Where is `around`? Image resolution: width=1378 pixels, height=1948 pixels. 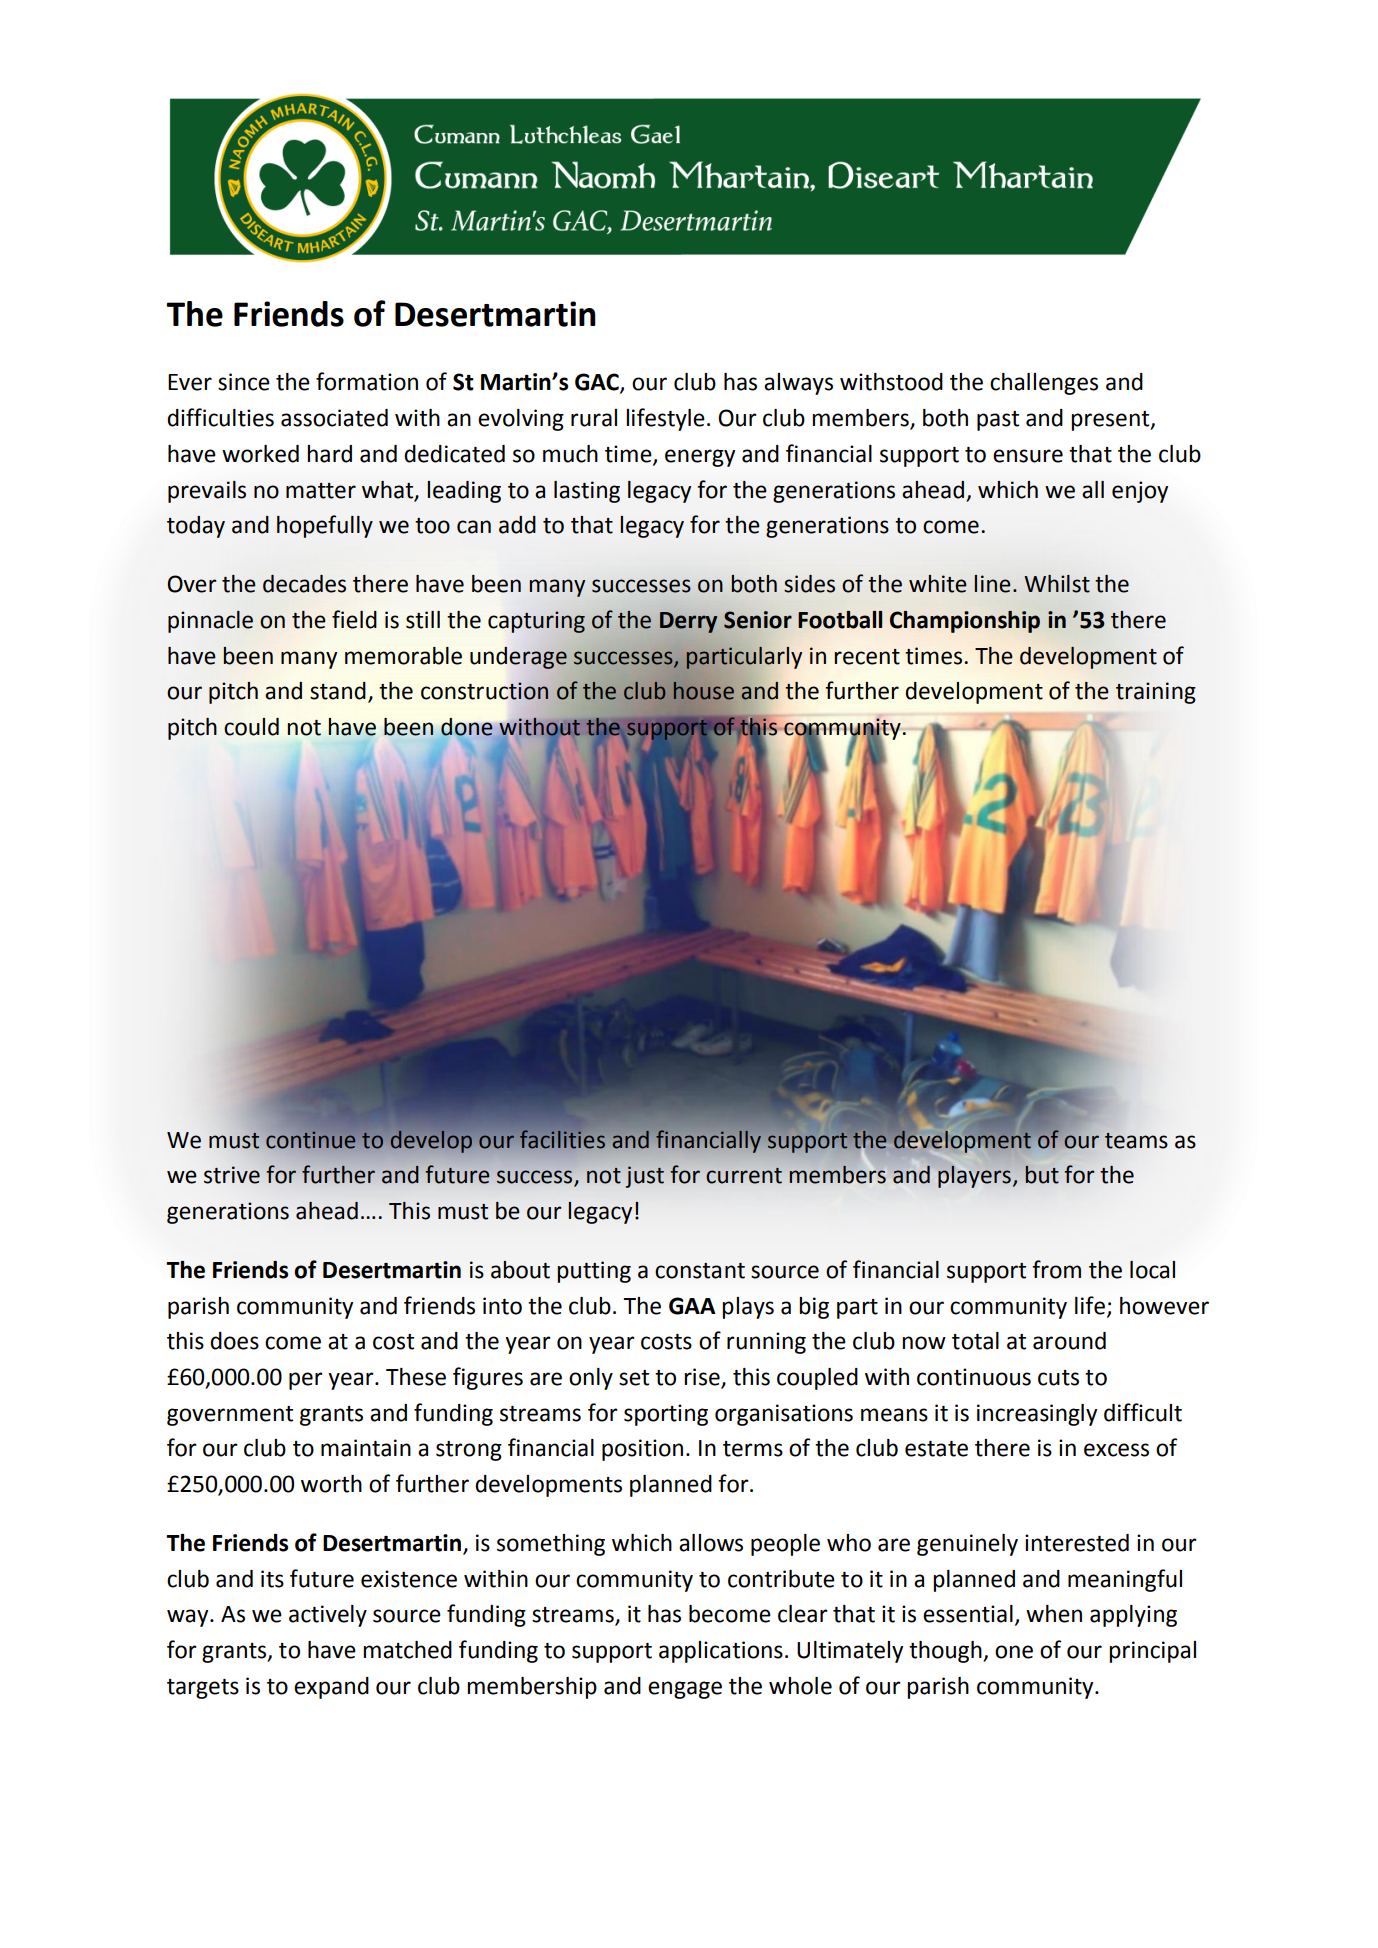 around is located at coordinates (1069, 1341).
